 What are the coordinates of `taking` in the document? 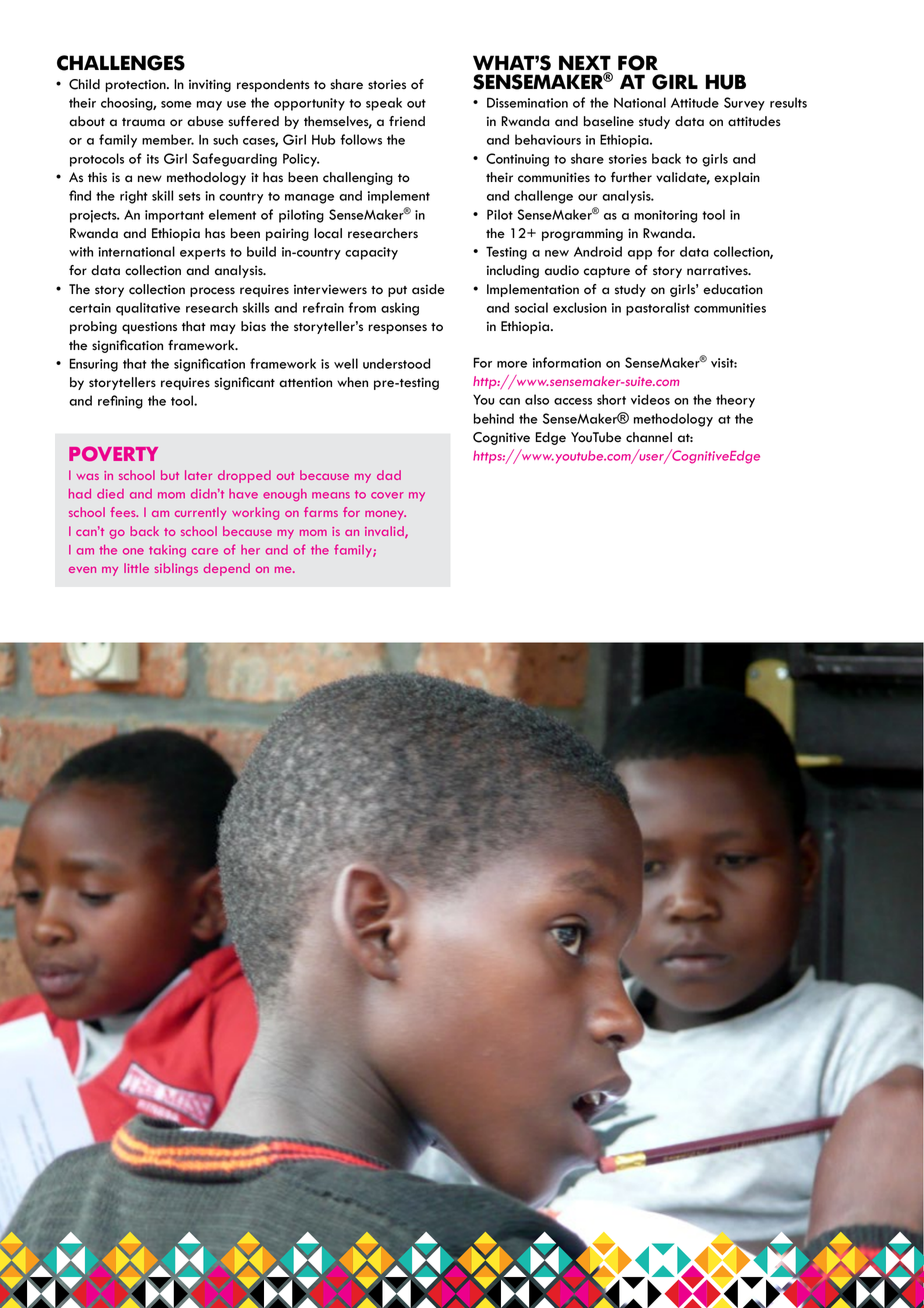 It's located at (167, 551).
